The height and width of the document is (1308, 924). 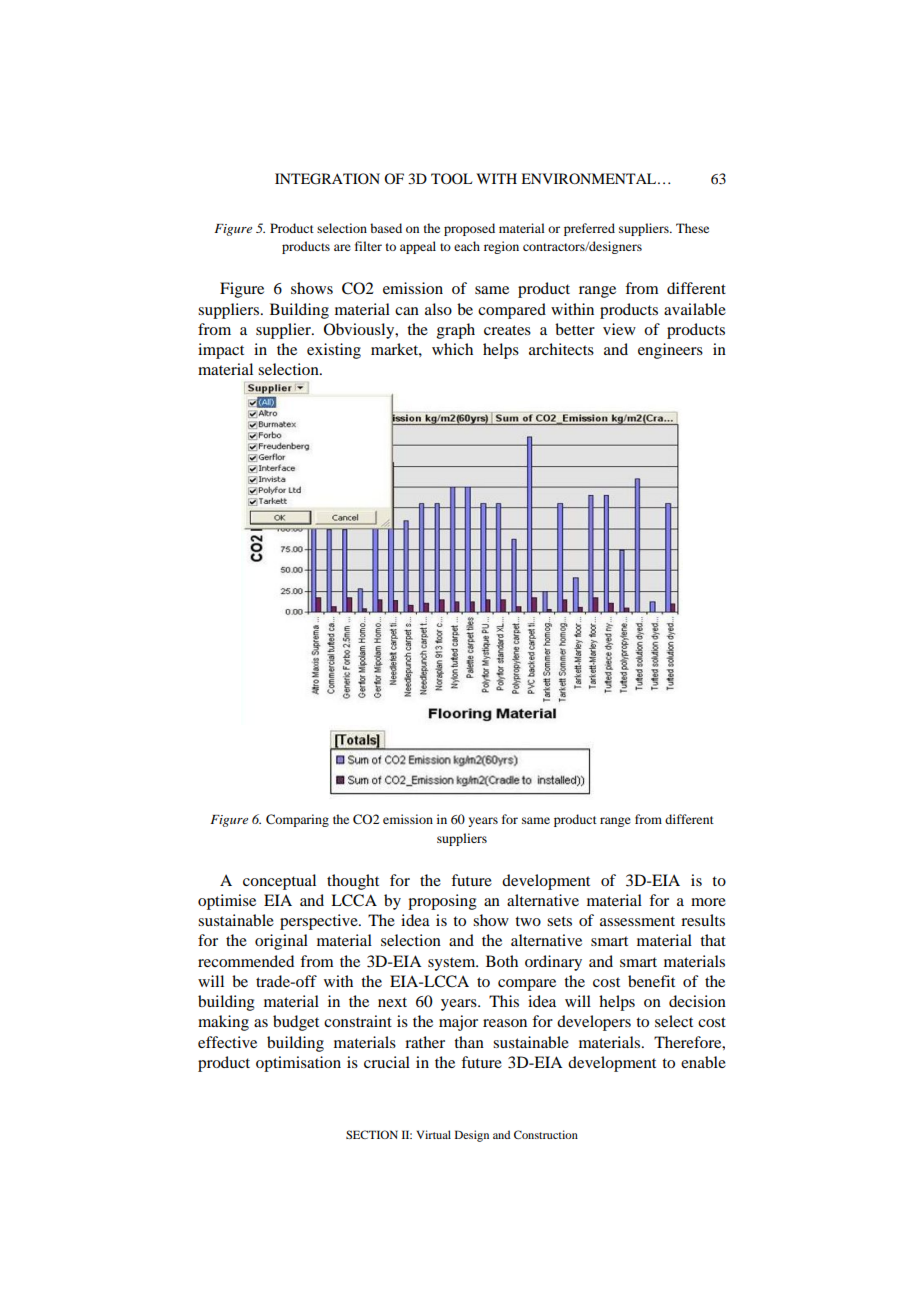 I want to click on proposing, so click(x=442, y=902).
